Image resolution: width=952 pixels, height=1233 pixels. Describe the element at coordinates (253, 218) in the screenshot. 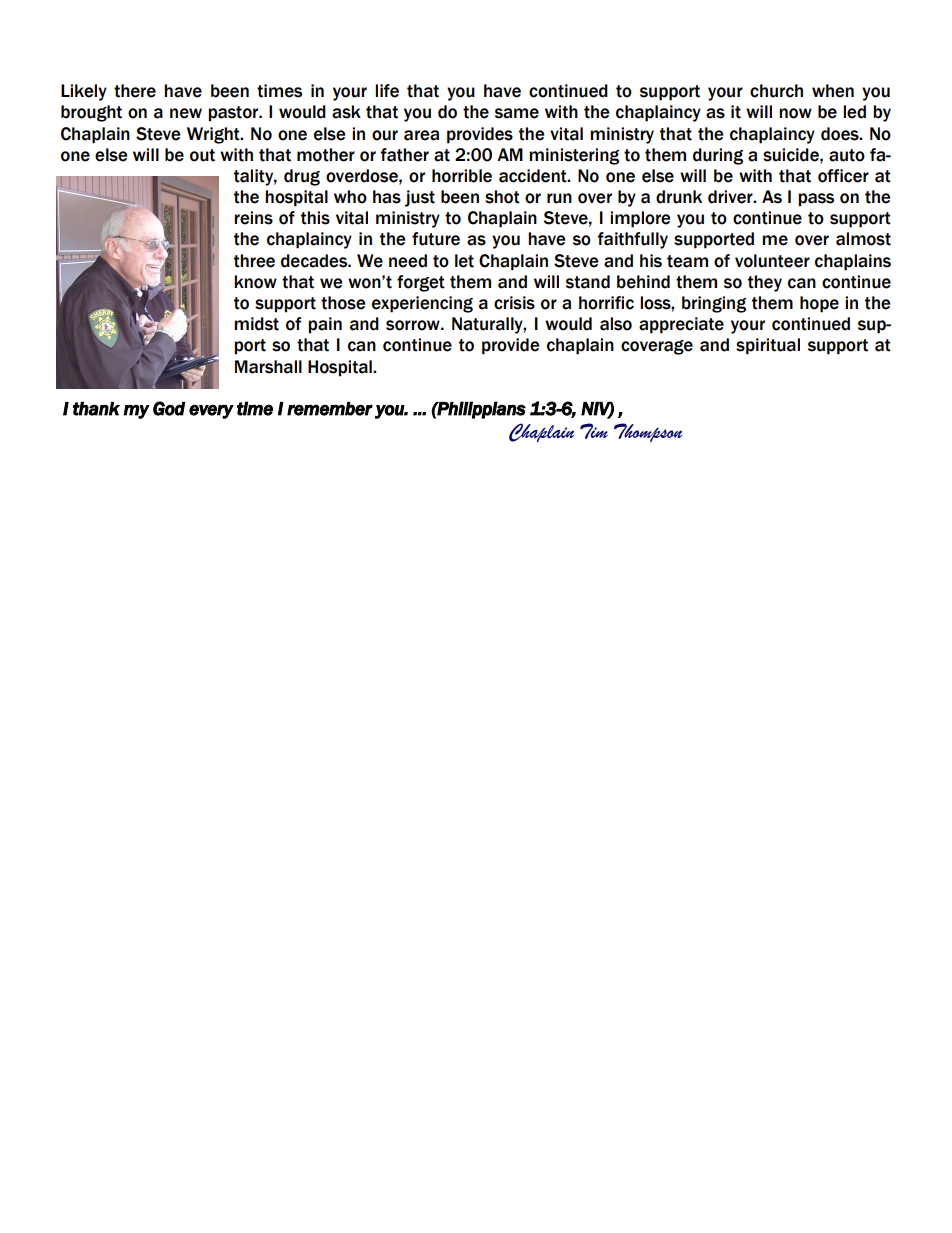

I see `reins` at that location.
